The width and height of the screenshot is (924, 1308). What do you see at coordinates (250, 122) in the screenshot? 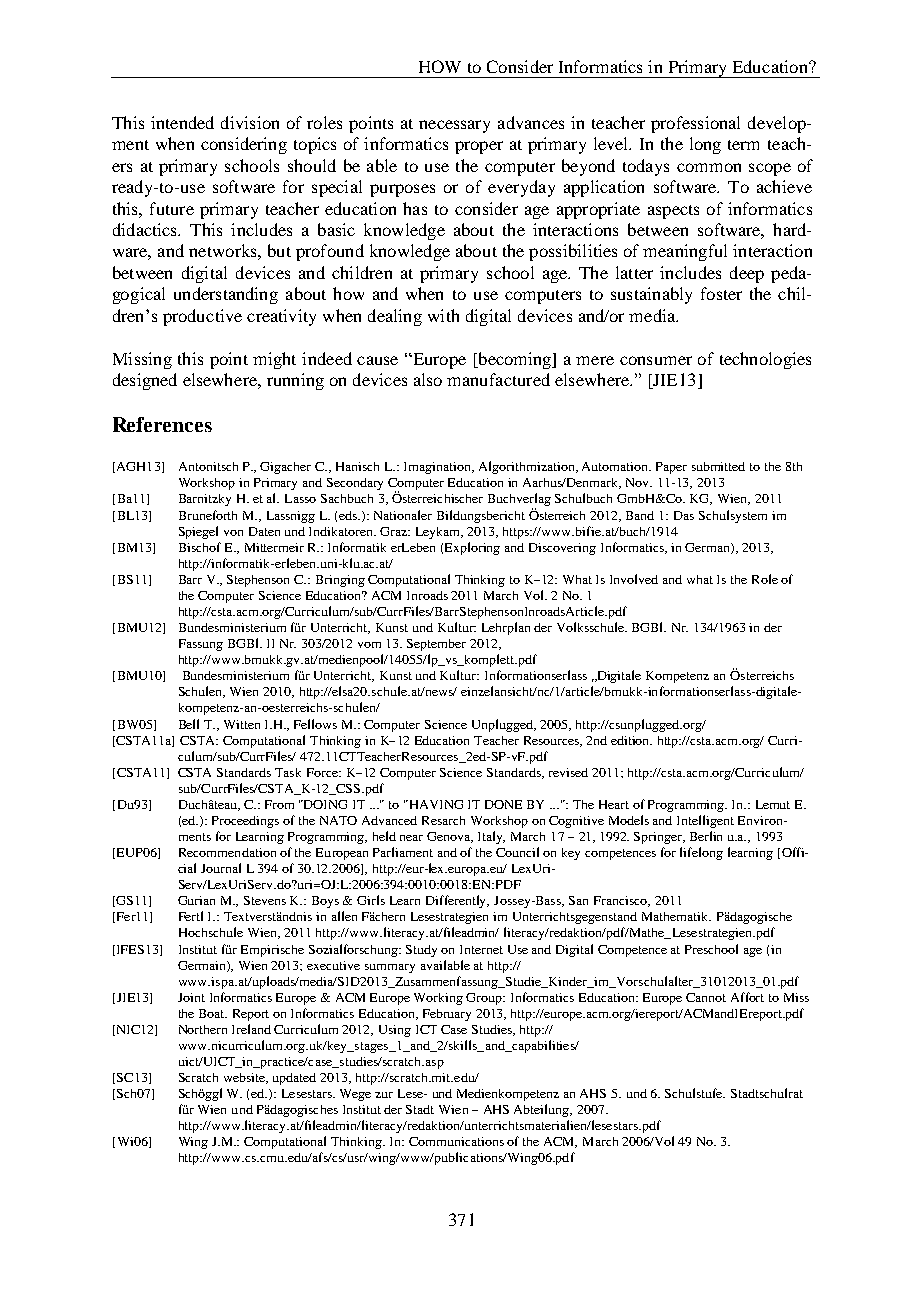
I see `division` at bounding box center [250, 122].
